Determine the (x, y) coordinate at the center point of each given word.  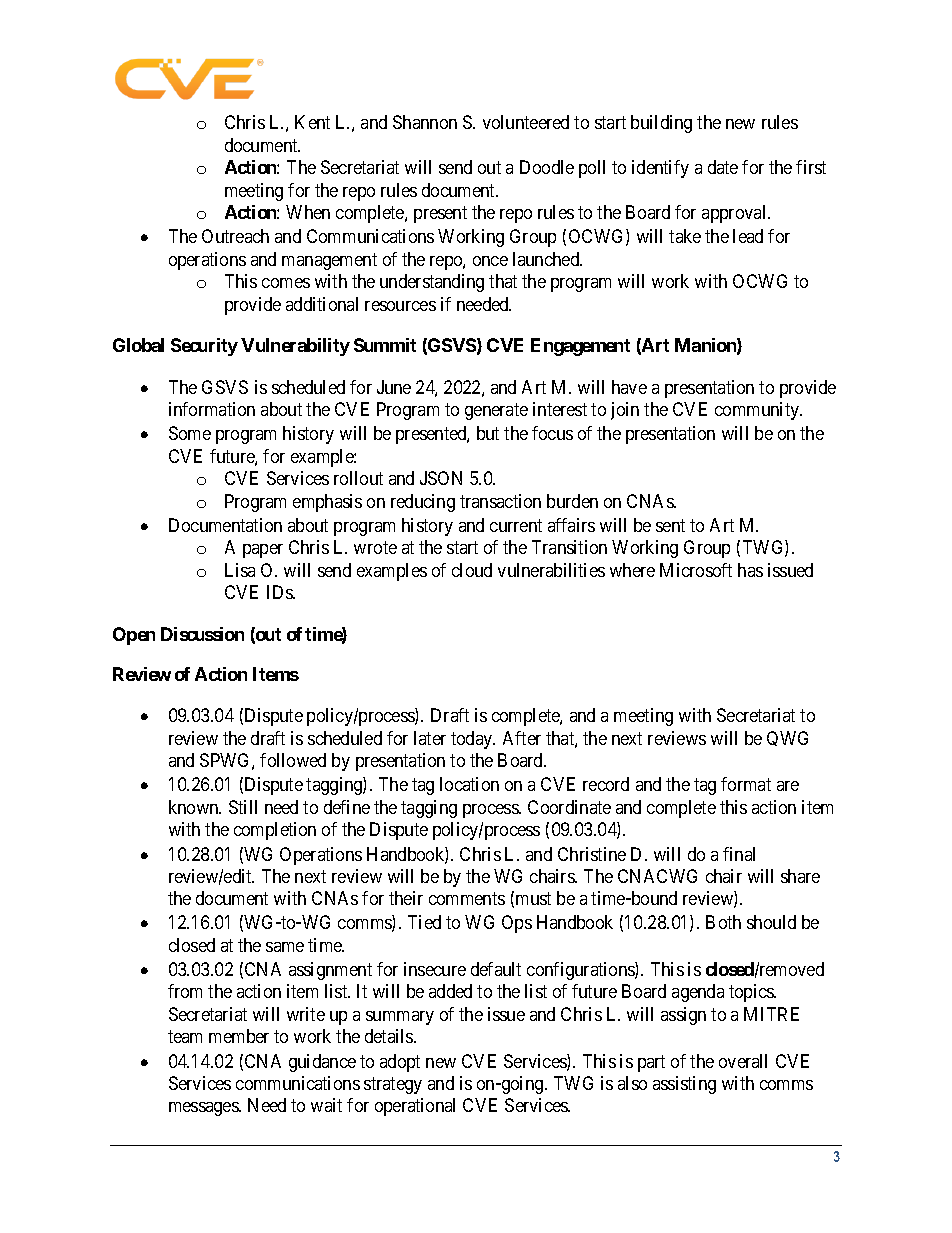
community (758, 411)
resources (400, 306)
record (606, 784)
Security (204, 347)
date (723, 167)
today (473, 740)
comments (467, 899)
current (516, 525)
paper (263, 551)
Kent (312, 122)
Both (723, 922)
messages (204, 1109)
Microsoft (696, 570)
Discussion (202, 634)
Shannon (425, 122)
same (285, 947)
